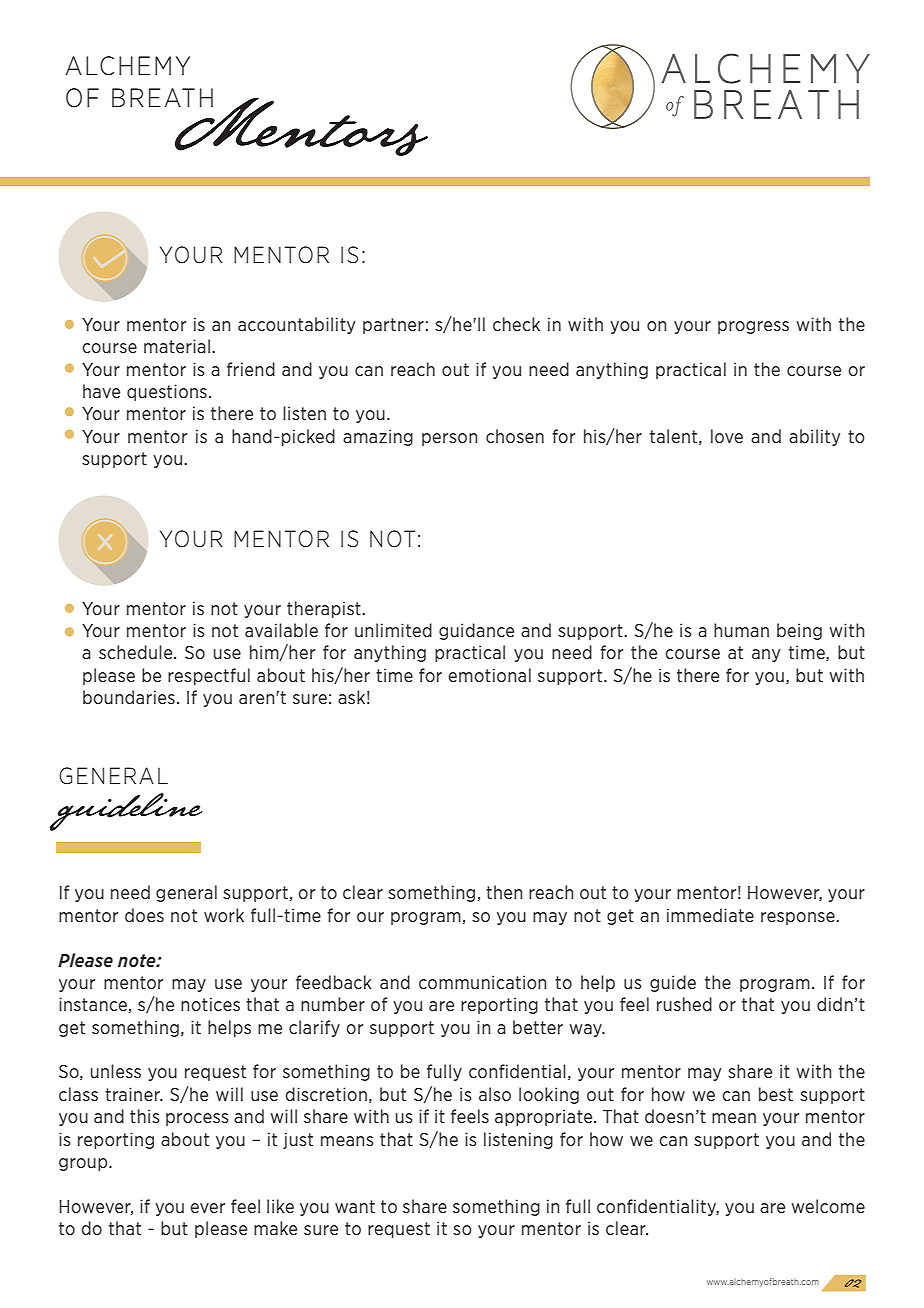  What do you see at coordinates (177, 346) in the screenshot?
I see `material` at bounding box center [177, 346].
